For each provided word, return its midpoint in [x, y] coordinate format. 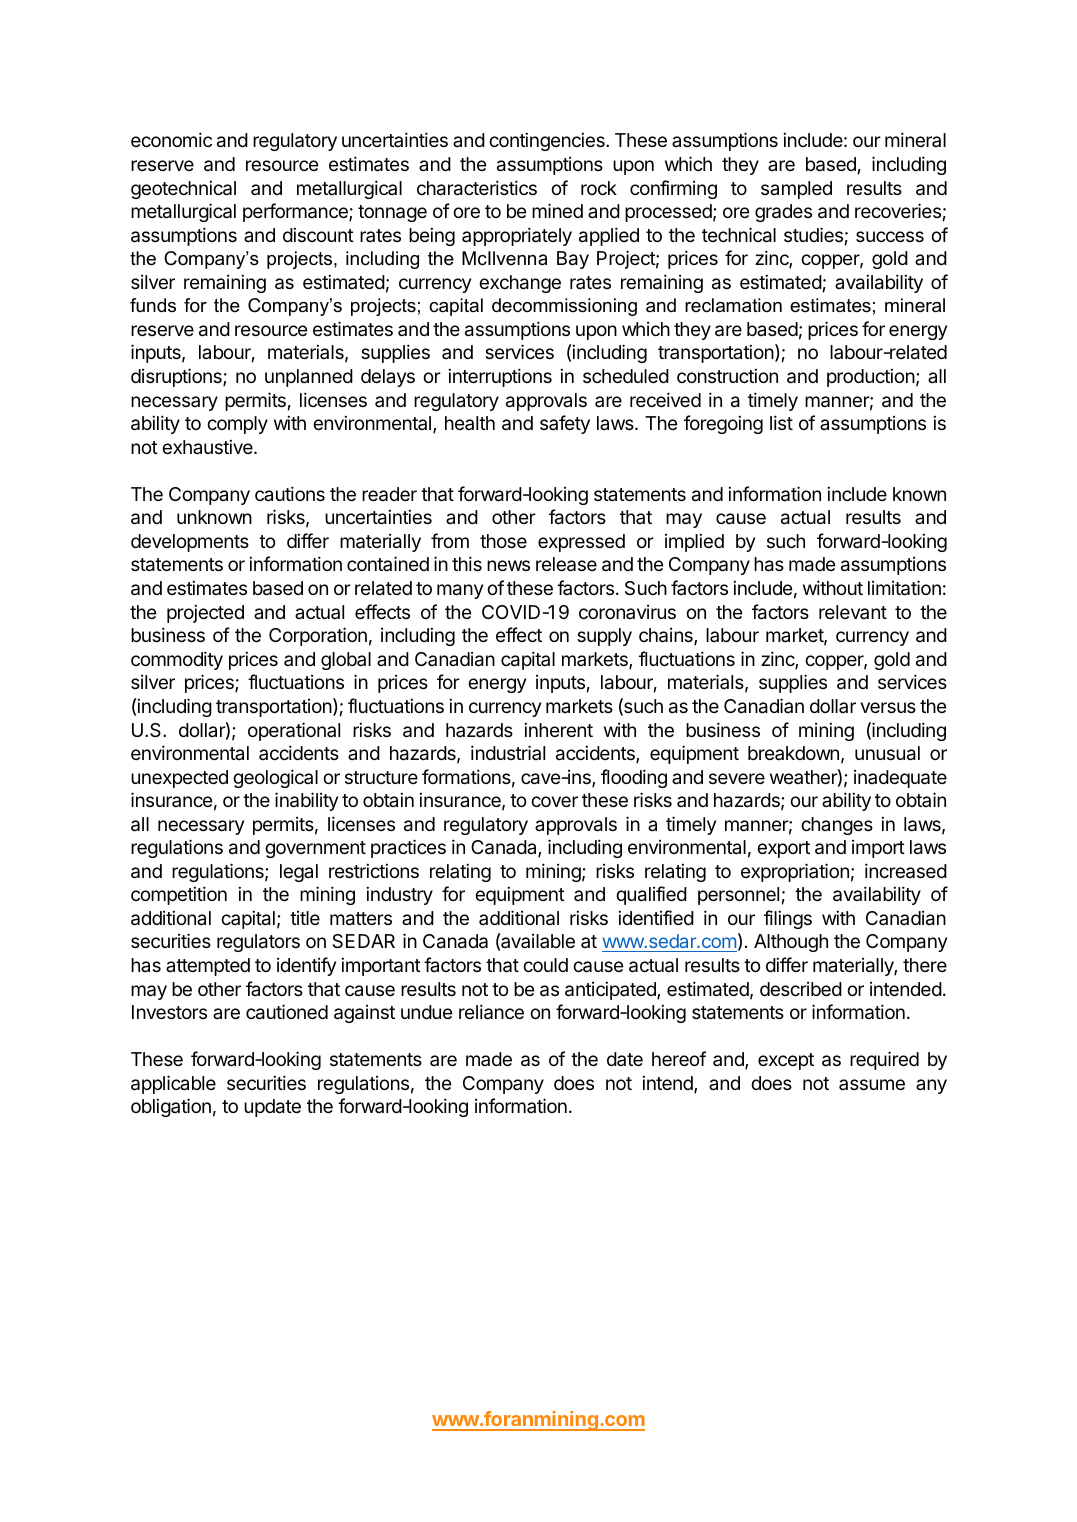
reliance [491, 1012]
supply [604, 637]
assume [872, 1084]
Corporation [318, 636]
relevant [853, 612]
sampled [796, 190]
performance [296, 212]
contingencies [548, 141]
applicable [173, 1084]
